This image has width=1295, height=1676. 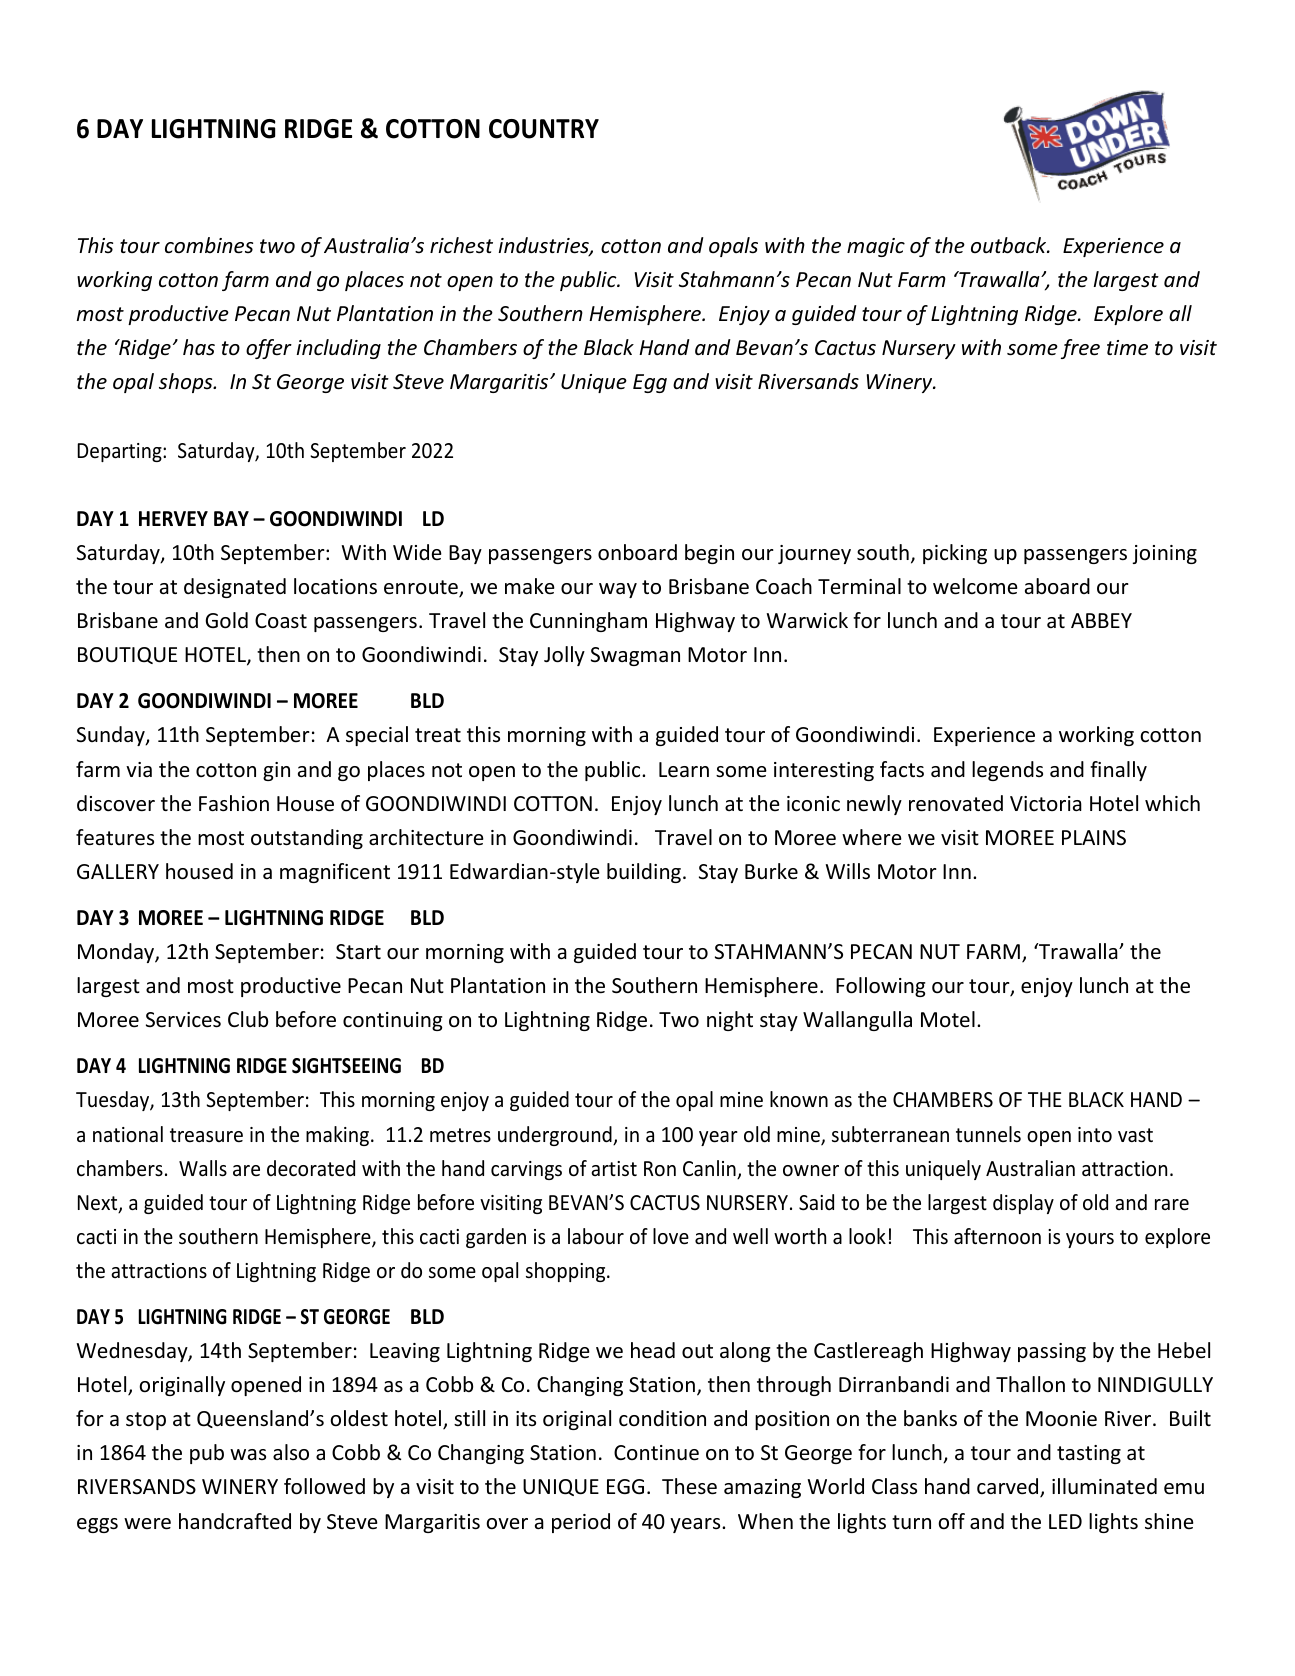 I want to click on was, so click(x=248, y=1454).
